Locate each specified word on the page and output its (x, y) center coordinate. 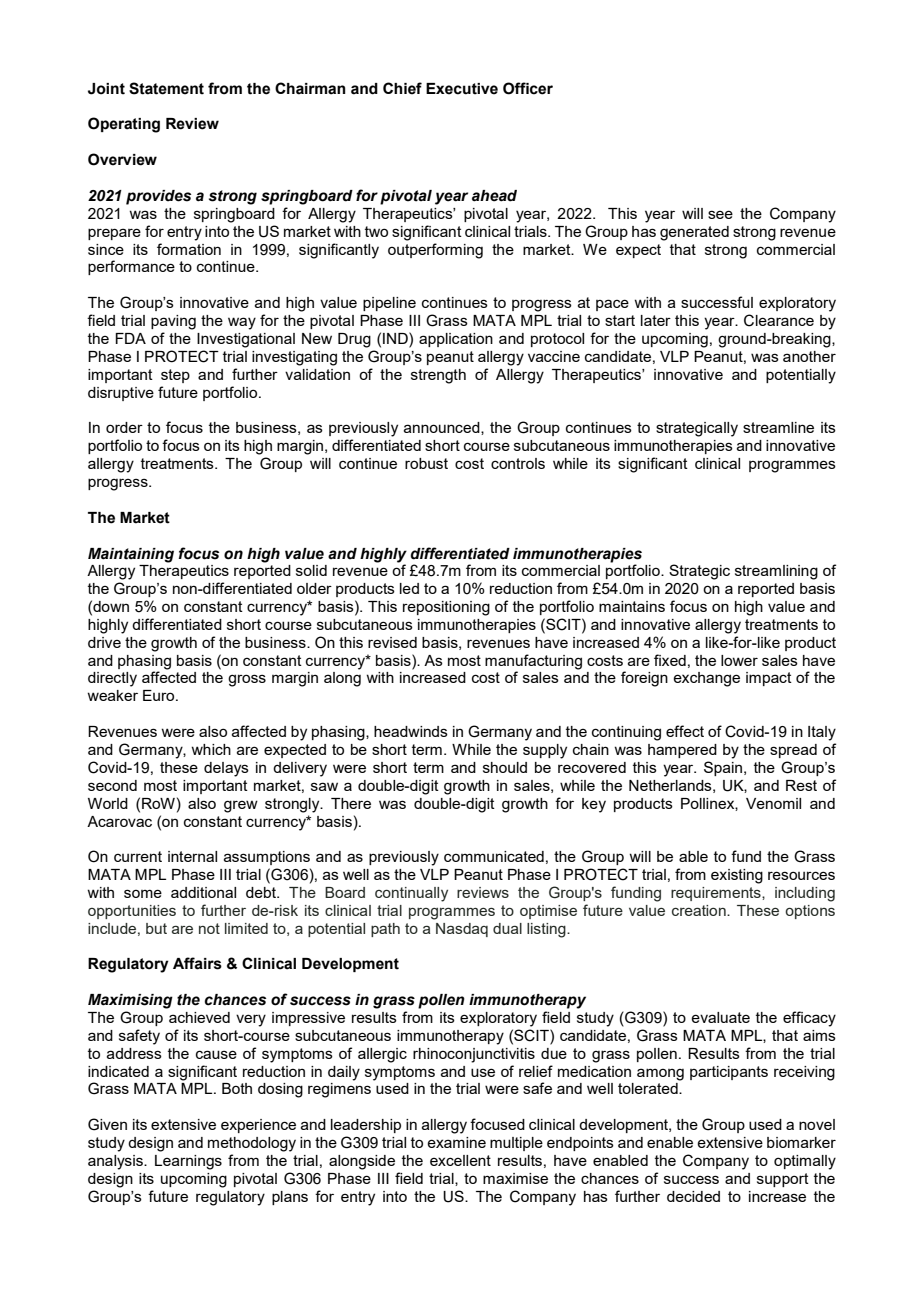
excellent (460, 1160)
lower (739, 660)
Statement (166, 88)
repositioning (446, 608)
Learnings (188, 1162)
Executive (462, 89)
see (720, 214)
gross (247, 680)
